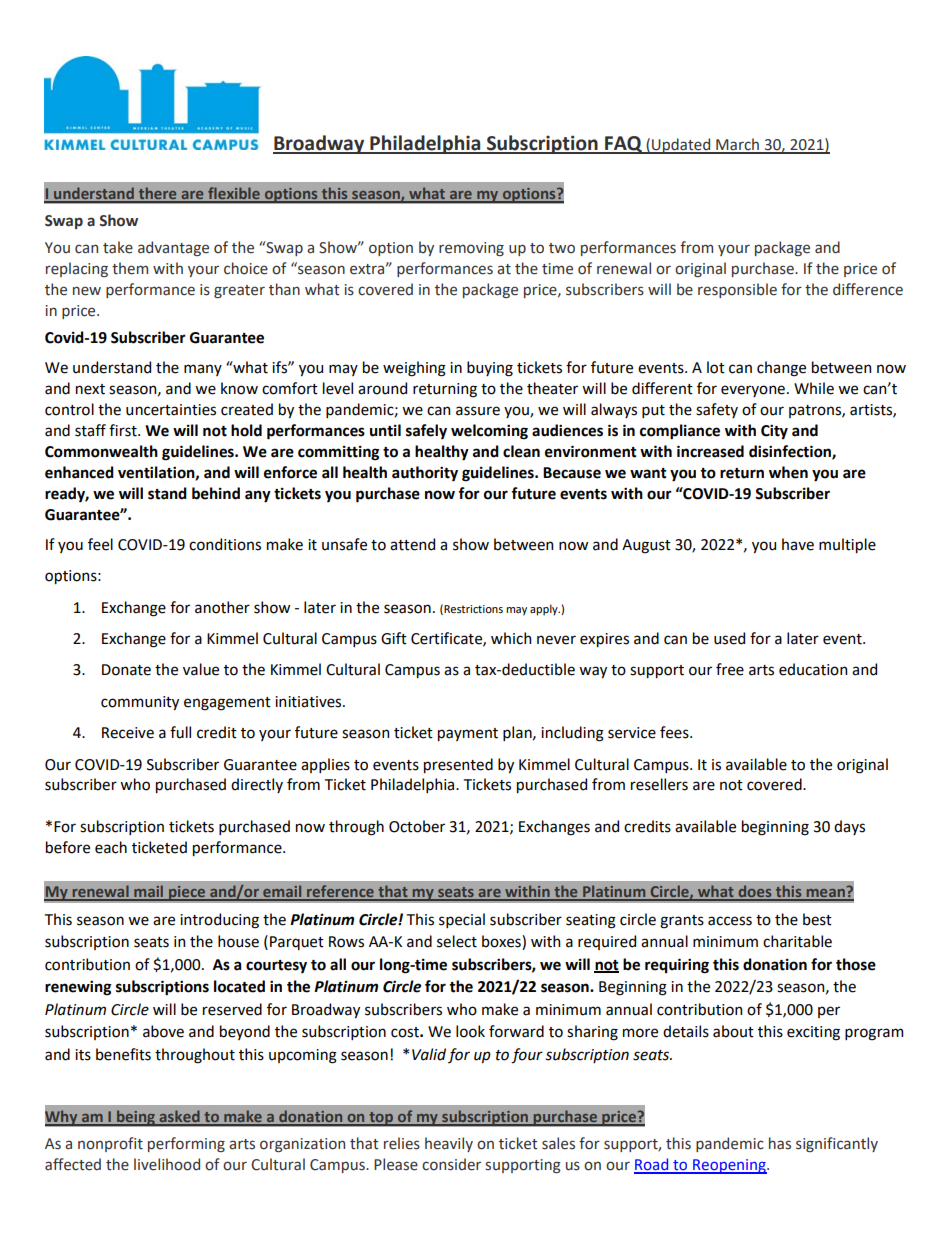 The image size is (952, 1233). I want to click on performing, so click(186, 1144).
